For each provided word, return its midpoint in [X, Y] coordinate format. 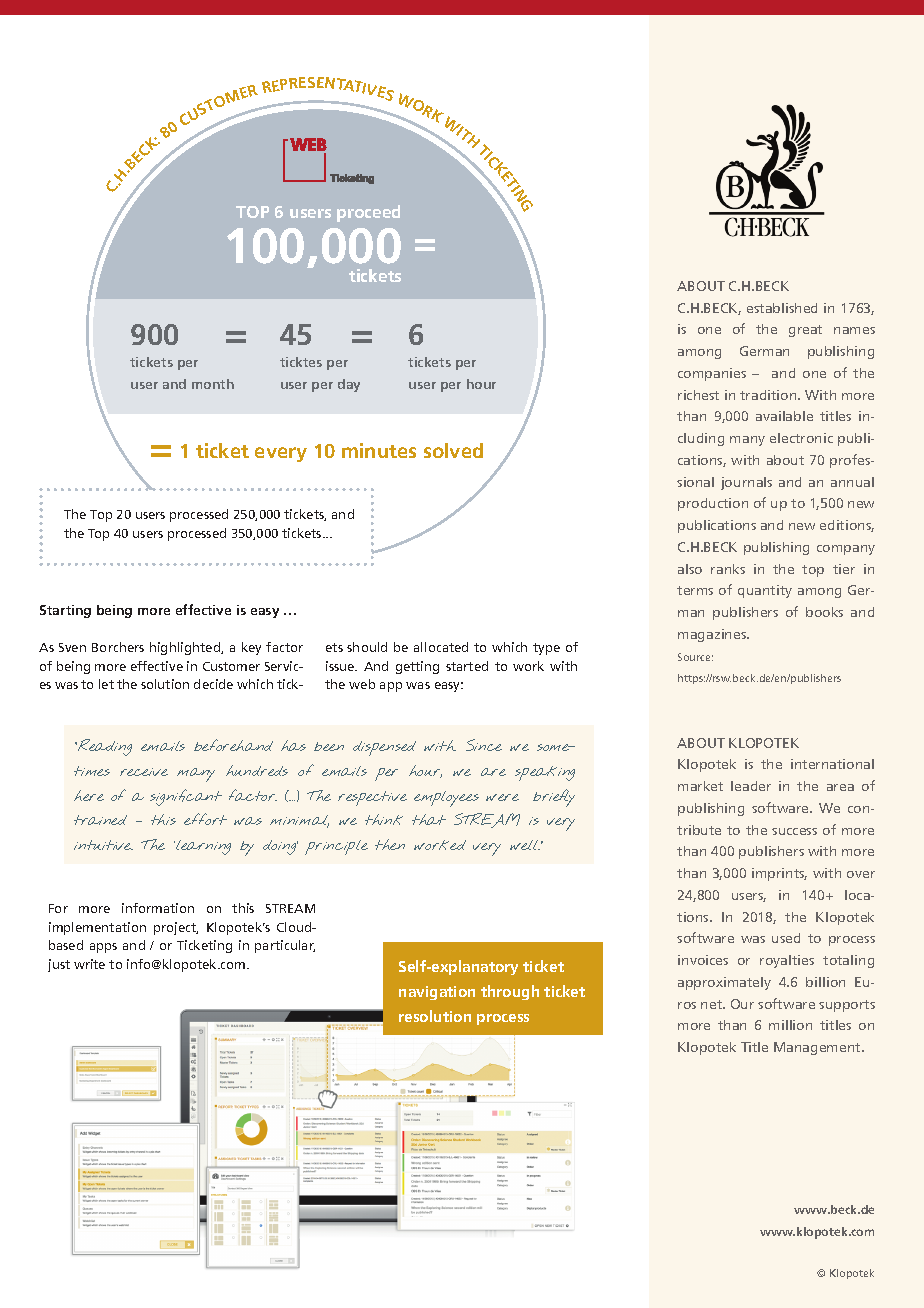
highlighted [186, 648]
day [349, 385]
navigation [437, 993]
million [790, 1025]
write [89, 964]
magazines [713, 635]
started [467, 666]
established [782, 308]
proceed [368, 213]
